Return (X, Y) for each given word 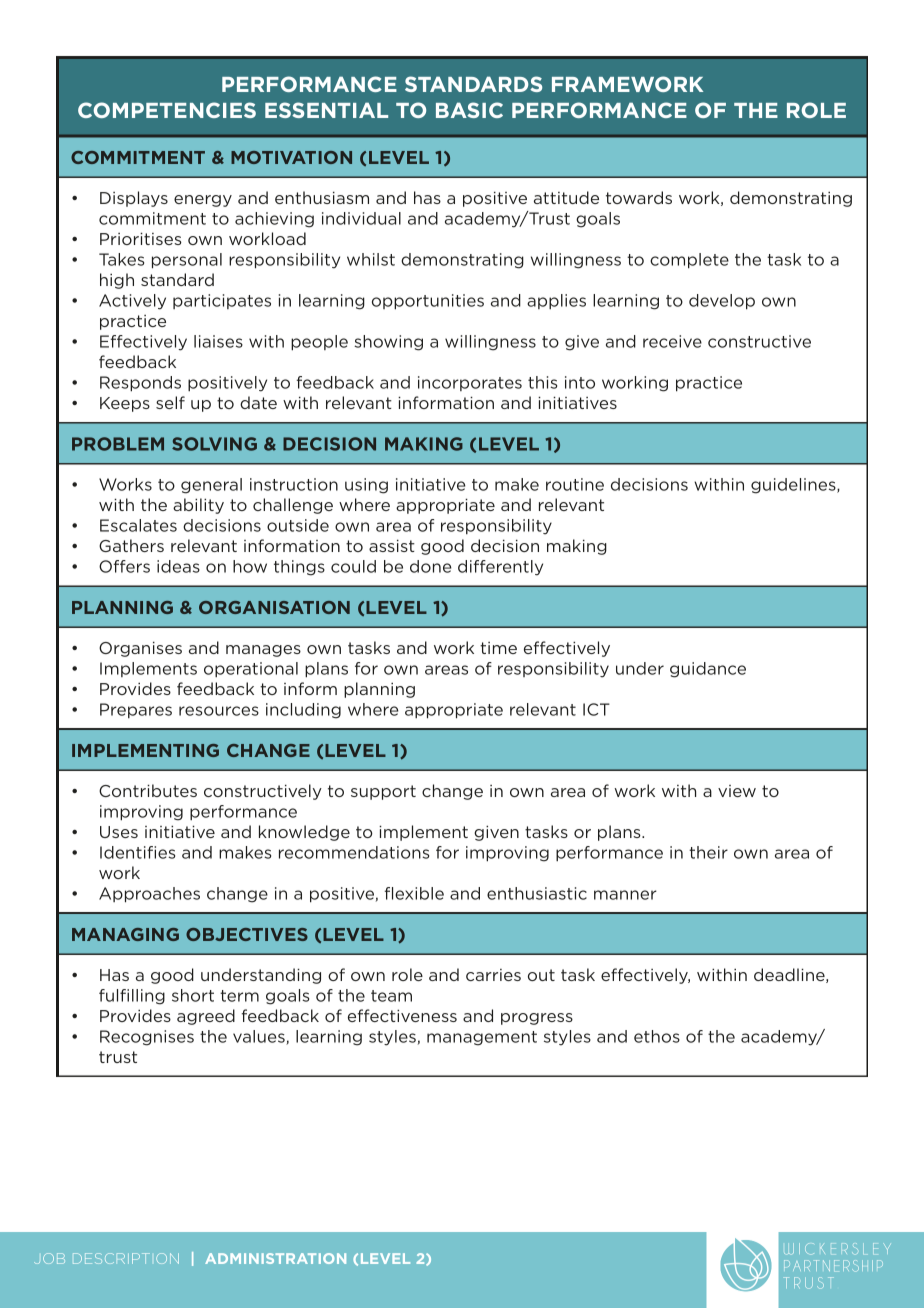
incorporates (470, 383)
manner (625, 895)
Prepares (136, 710)
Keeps (125, 404)
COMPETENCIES (167, 110)
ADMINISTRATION (275, 1258)
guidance (708, 670)
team (391, 996)
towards (639, 197)
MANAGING (125, 934)
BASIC (469, 110)
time (498, 648)
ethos (657, 1036)
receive (672, 341)
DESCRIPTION (126, 1258)
